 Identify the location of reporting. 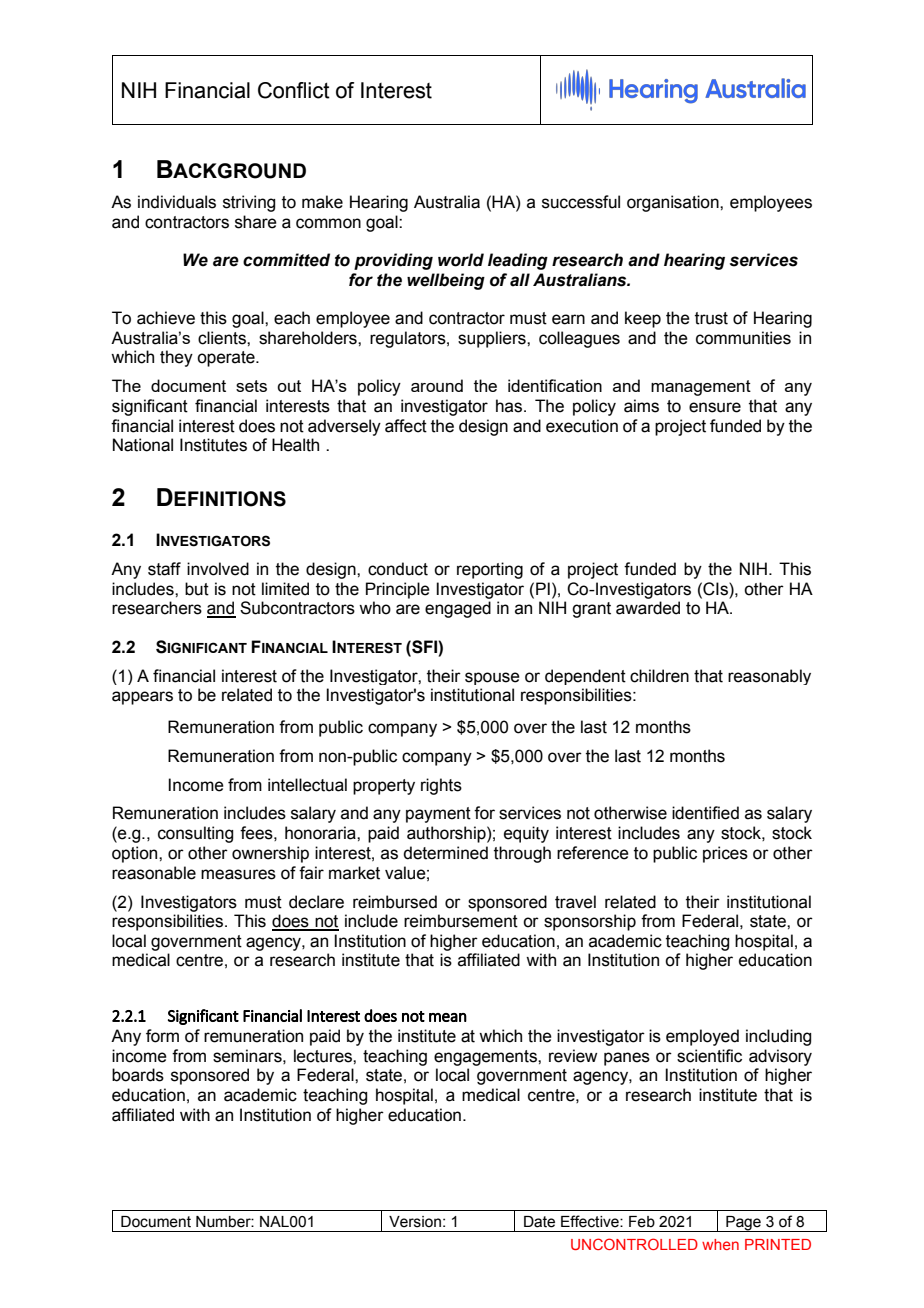
(490, 570).
